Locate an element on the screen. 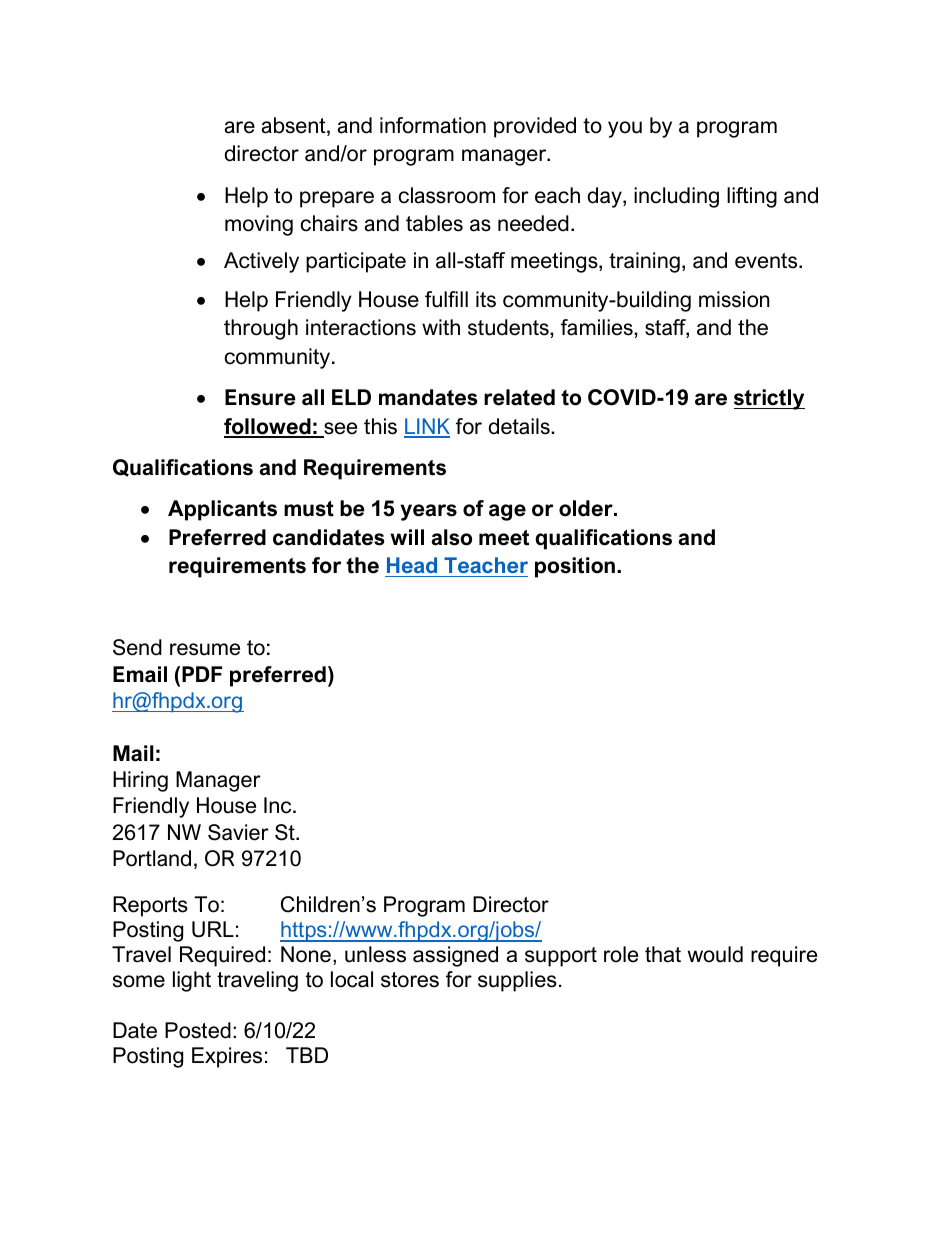 This screenshot has height=1233, width=952. stores is located at coordinates (410, 980).
